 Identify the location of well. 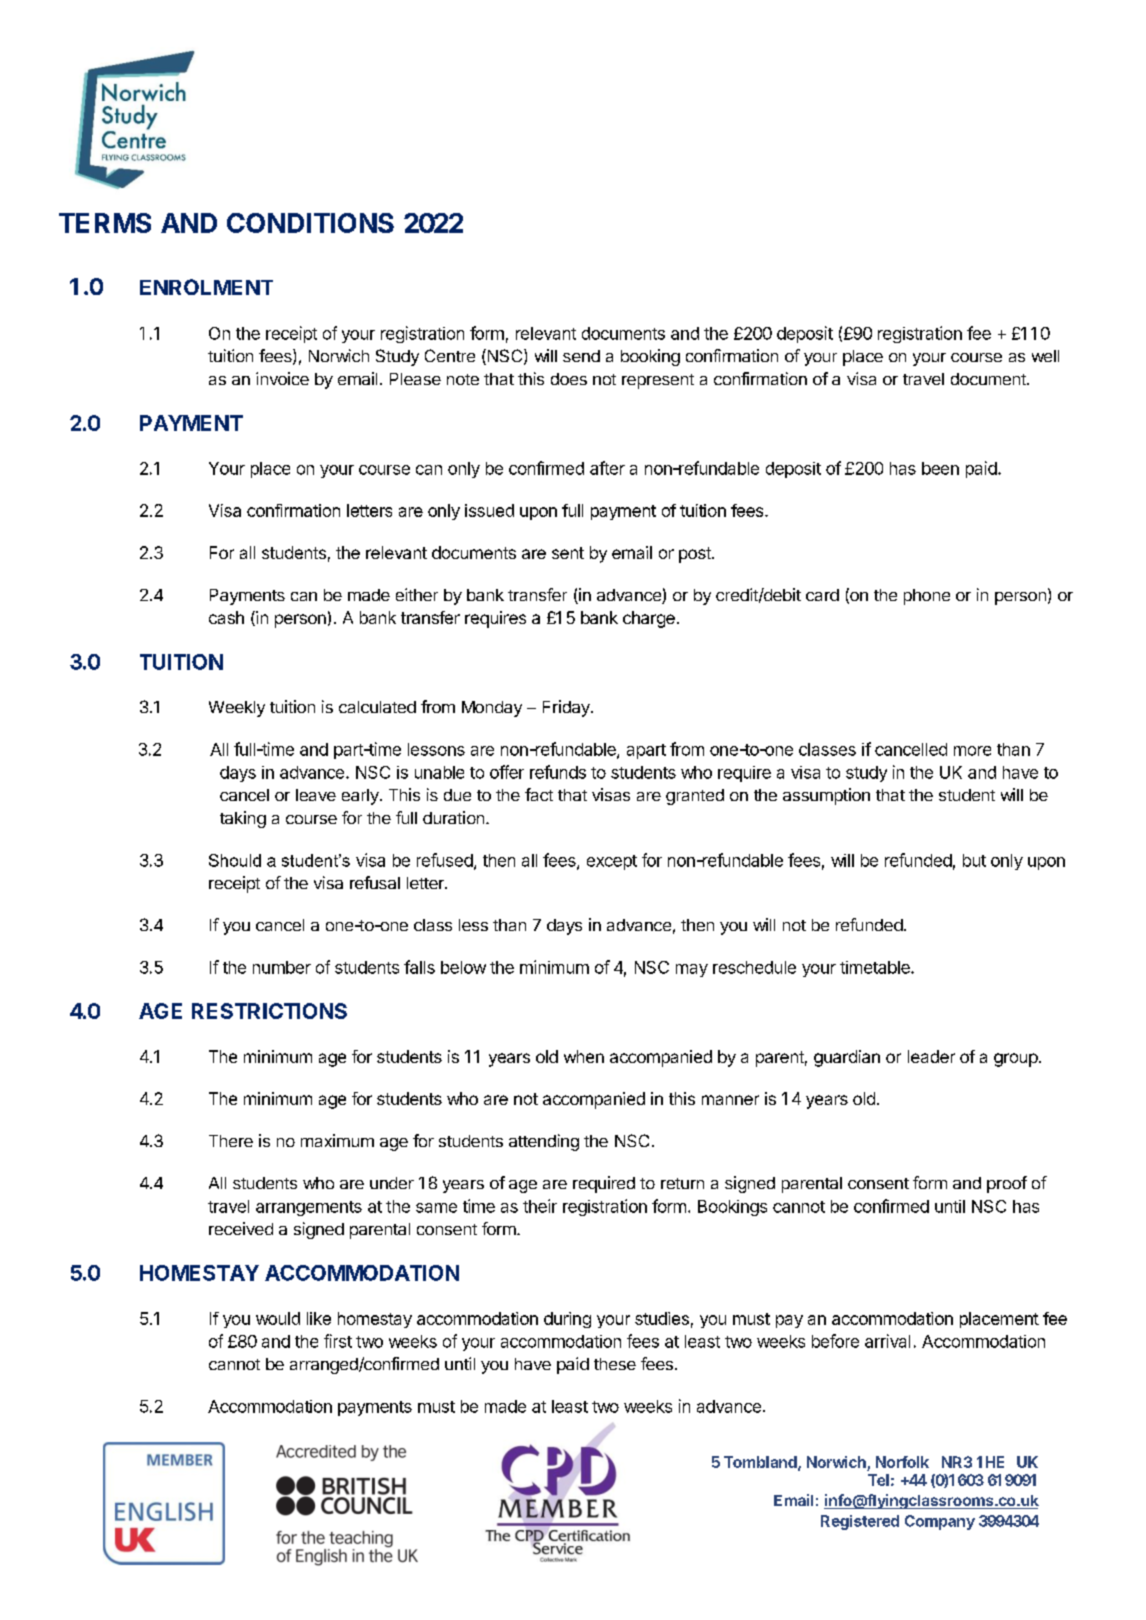
(1045, 356).
